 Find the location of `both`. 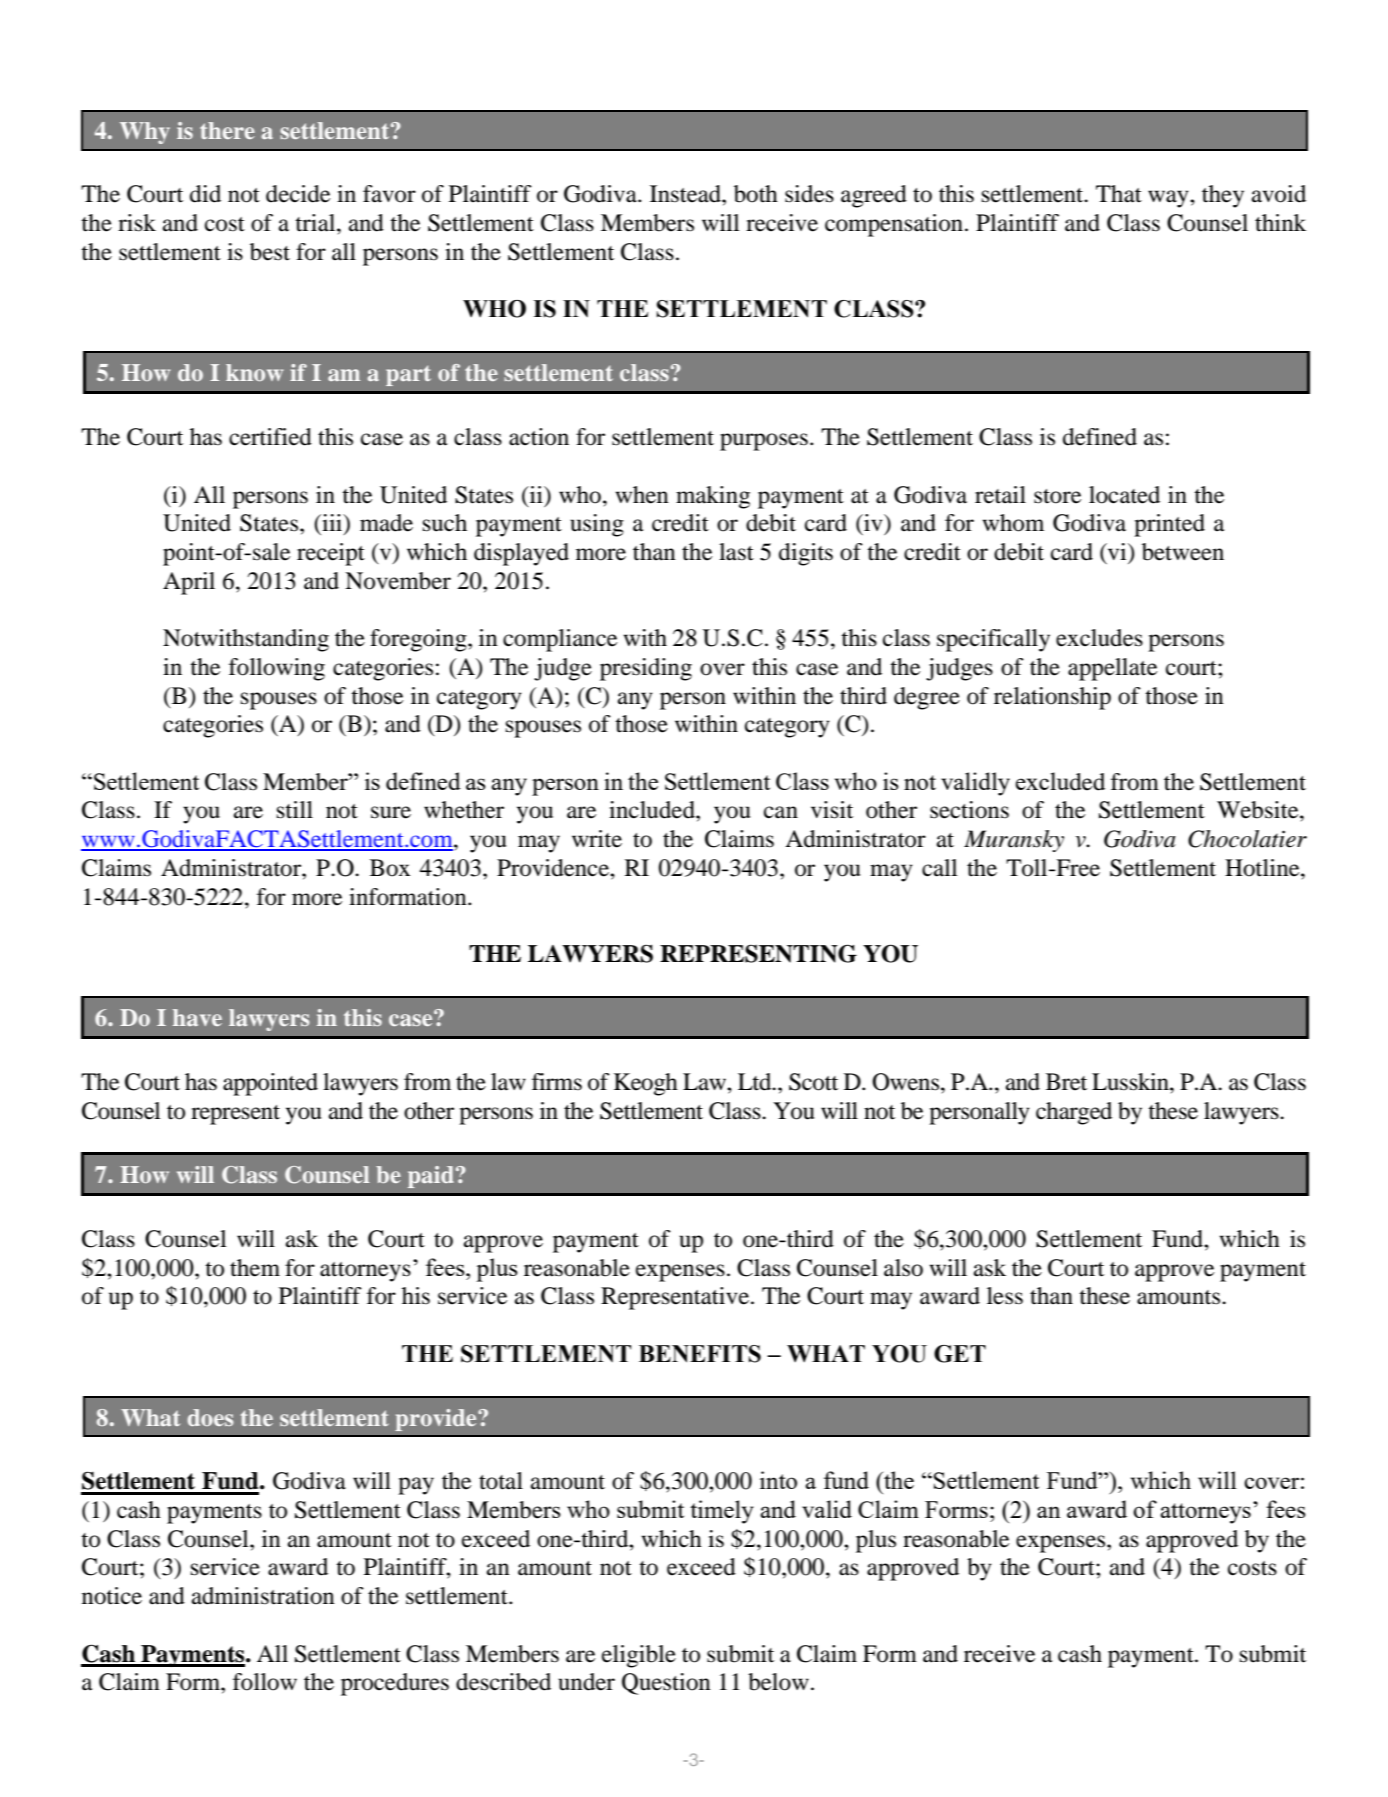

both is located at coordinates (756, 194).
